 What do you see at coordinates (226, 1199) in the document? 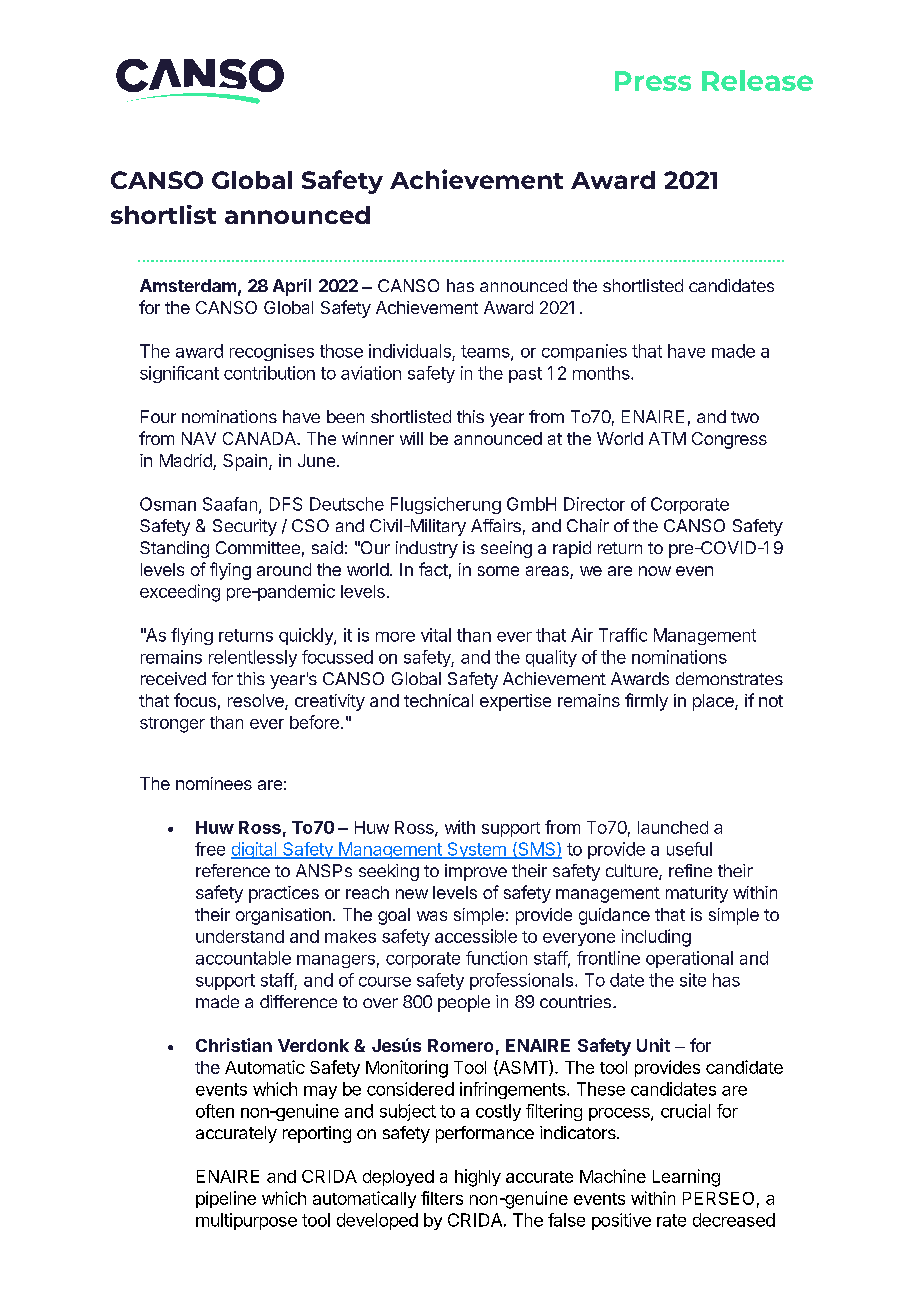
I see `pipeline` at bounding box center [226, 1199].
